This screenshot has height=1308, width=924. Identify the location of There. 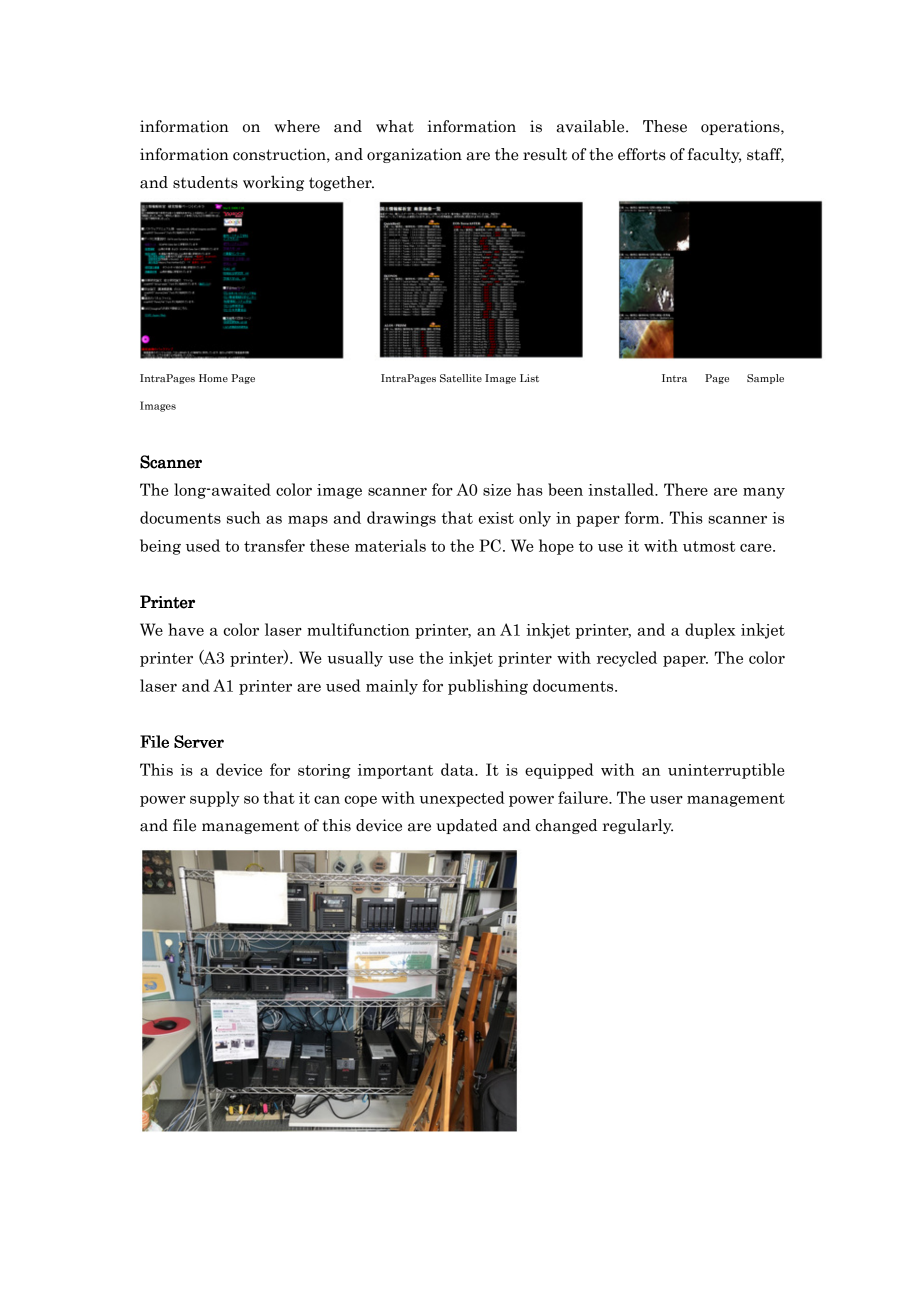
(686, 489).
